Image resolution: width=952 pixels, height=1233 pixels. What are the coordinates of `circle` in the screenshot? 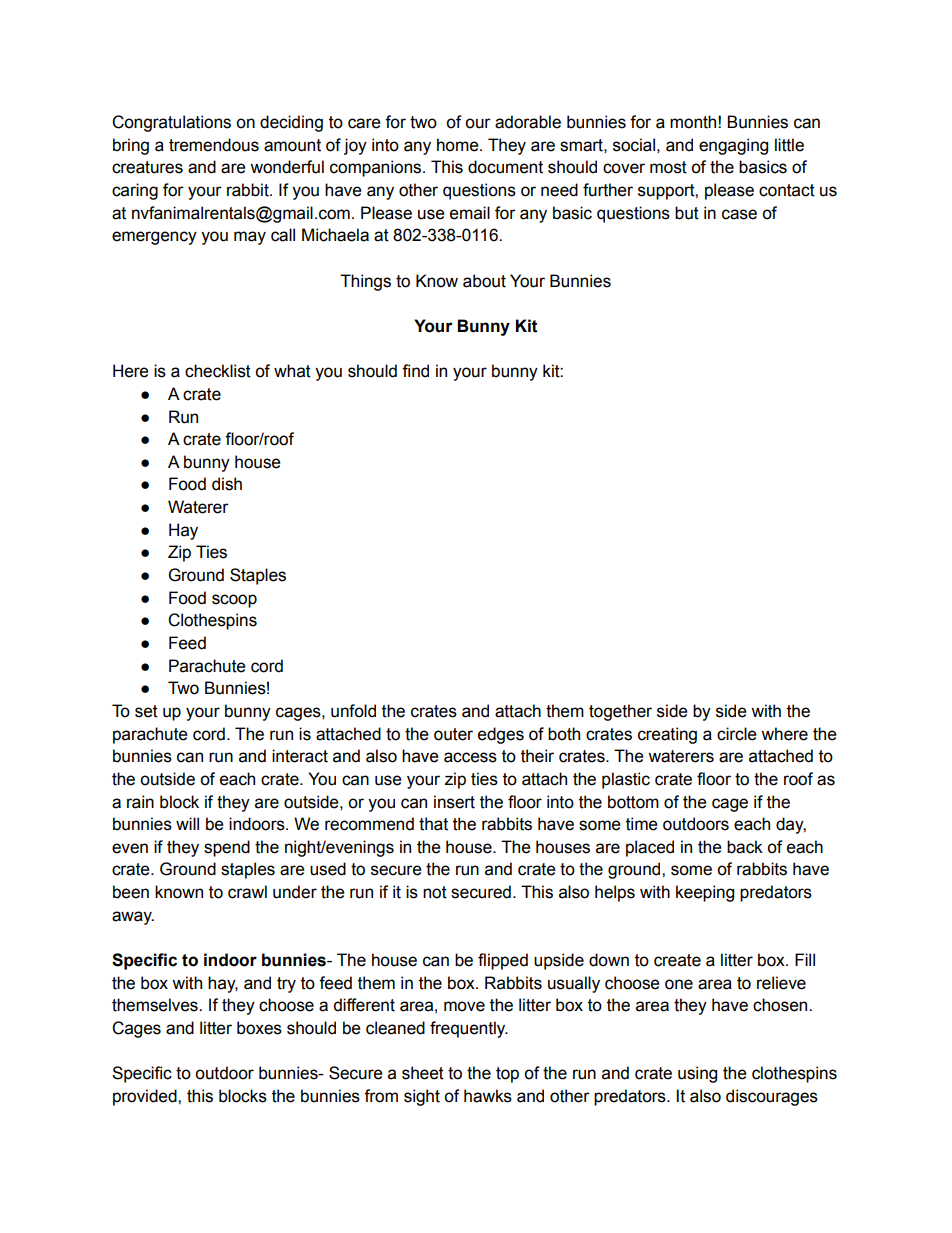 It's located at (737, 734).
